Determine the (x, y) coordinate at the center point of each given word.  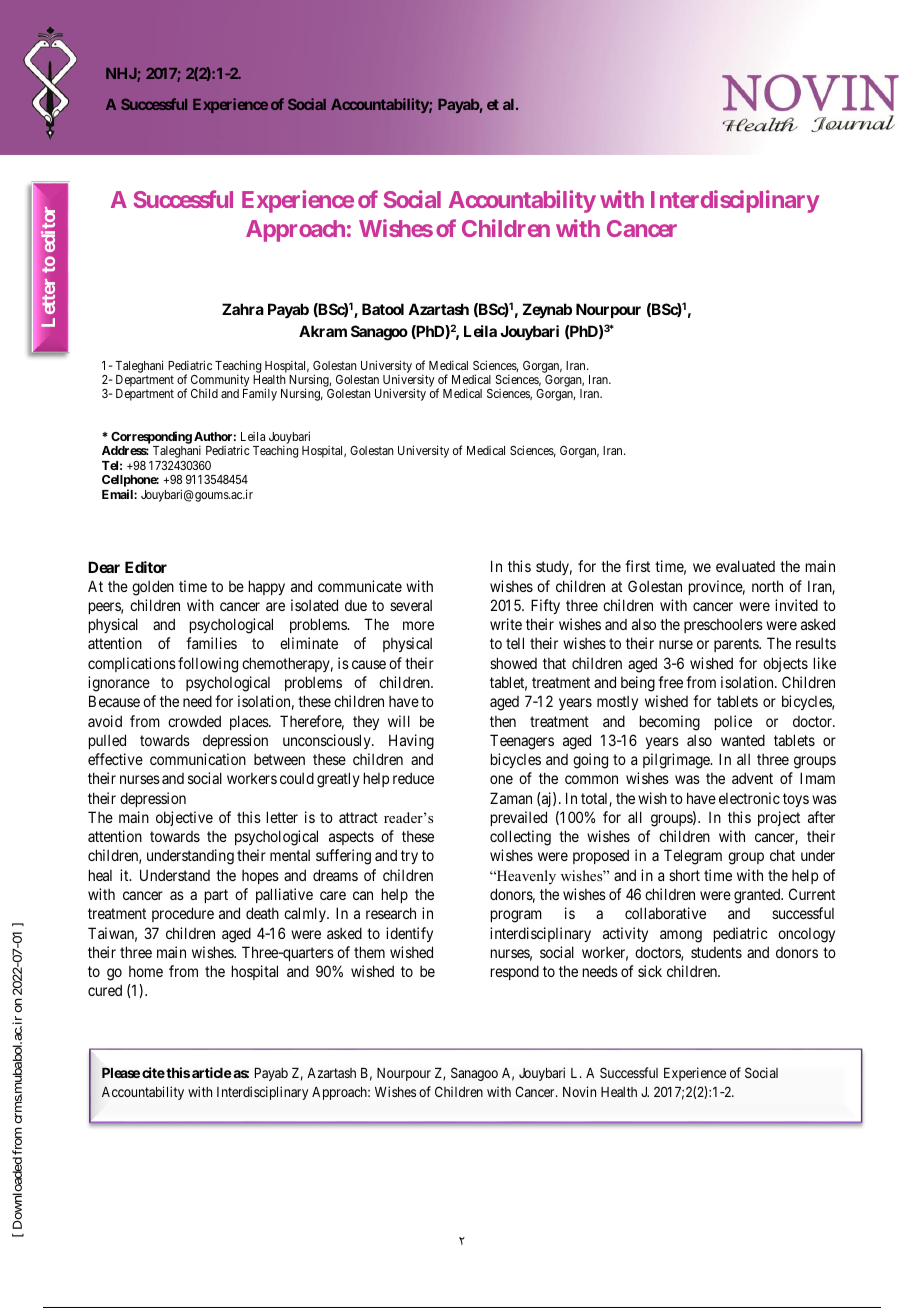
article (212, 1072)
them (369, 952)
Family (260, 394)
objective (184, 818)
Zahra (243, 309)
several (411, 605)
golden (153, 588)
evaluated (745, 566)
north (767, 586)
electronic (749, 798)
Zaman (511, 798)
